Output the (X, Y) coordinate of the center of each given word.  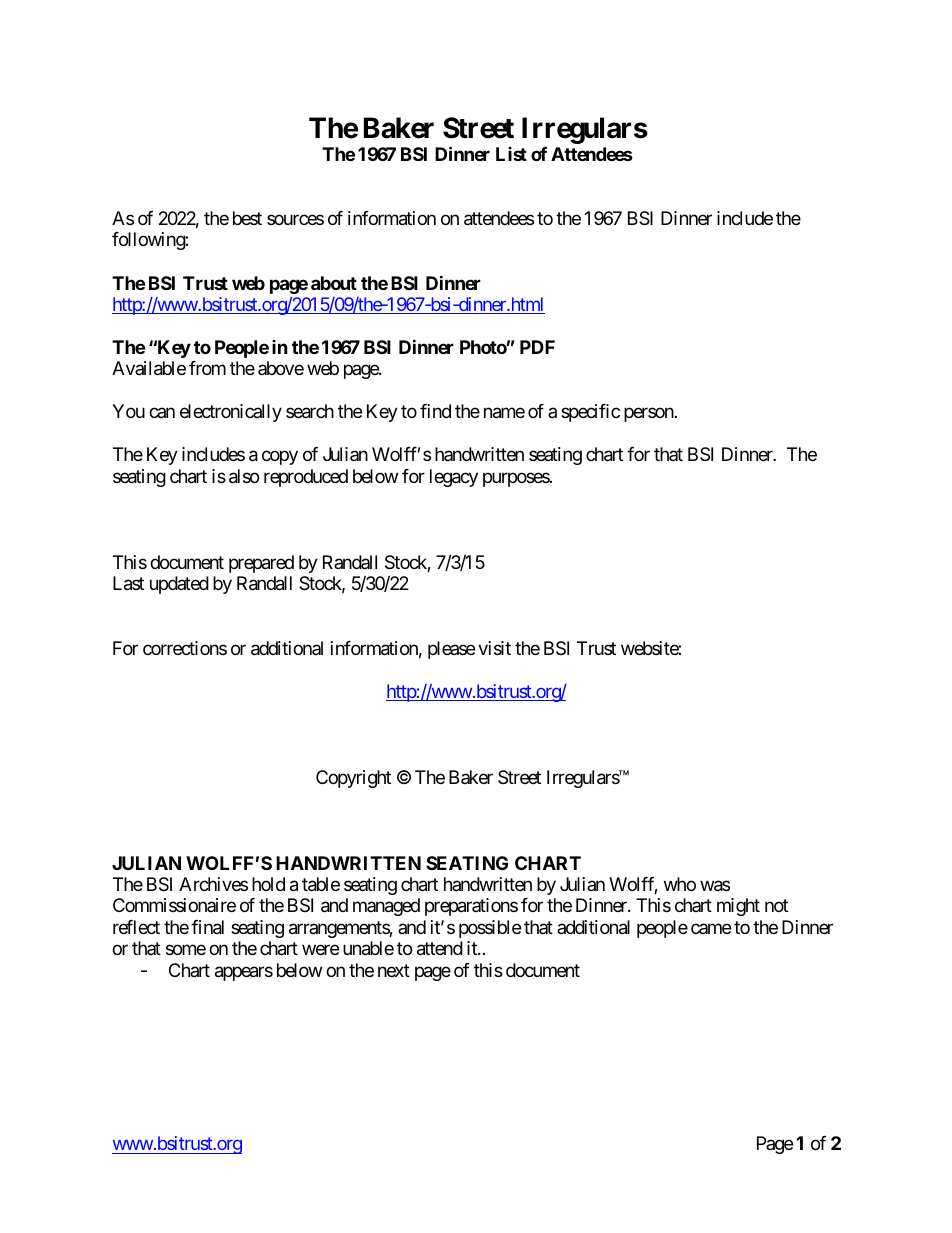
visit (494, 648)
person (649, 415)
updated (179, 585)
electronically (231, 413)
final (207, 927)
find (435, 411)
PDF (537, 347)
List (511, 154)
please (451, 650)
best (247, 218)
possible (490, 929)
